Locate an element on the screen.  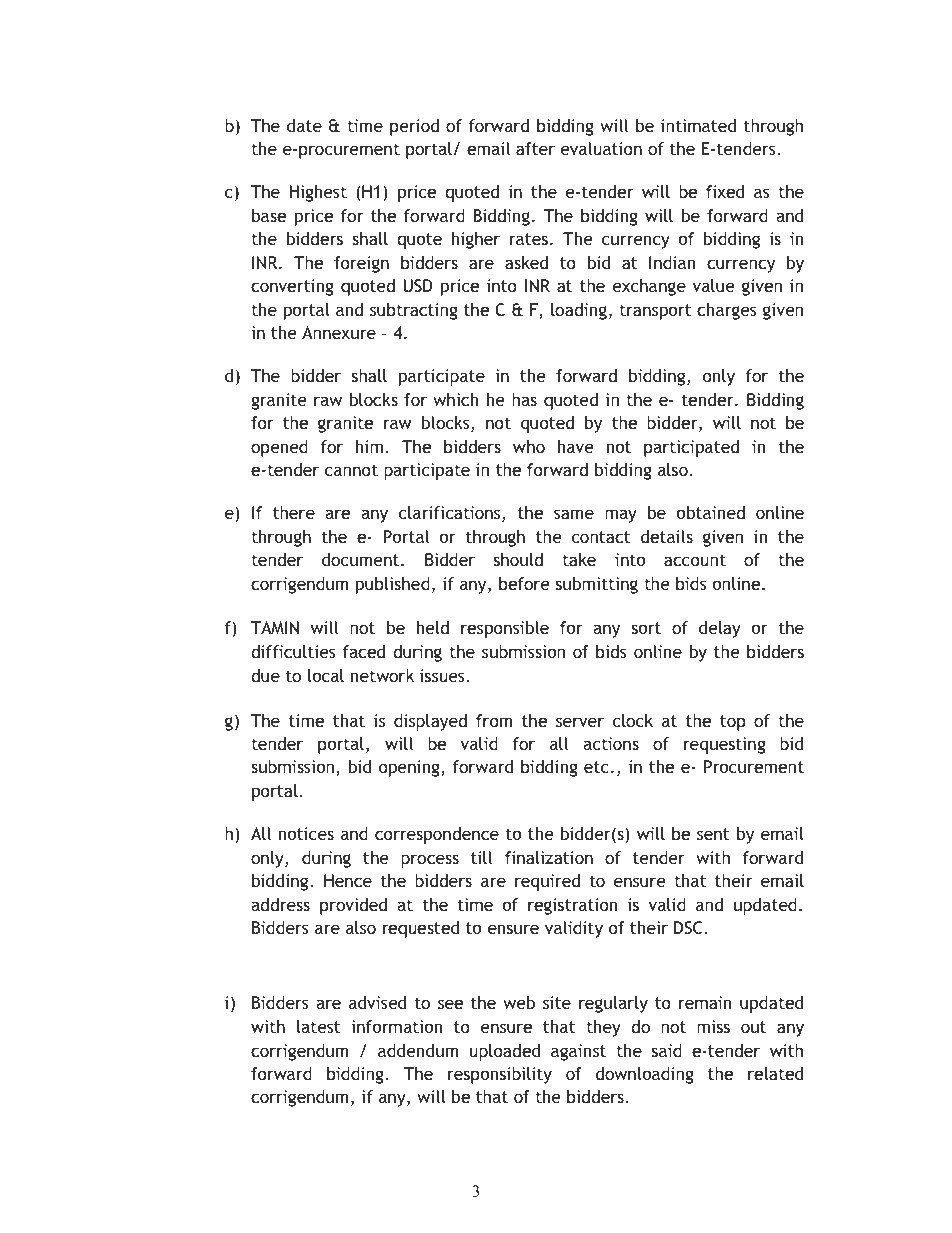
document is located at coordinates (362, 559).
